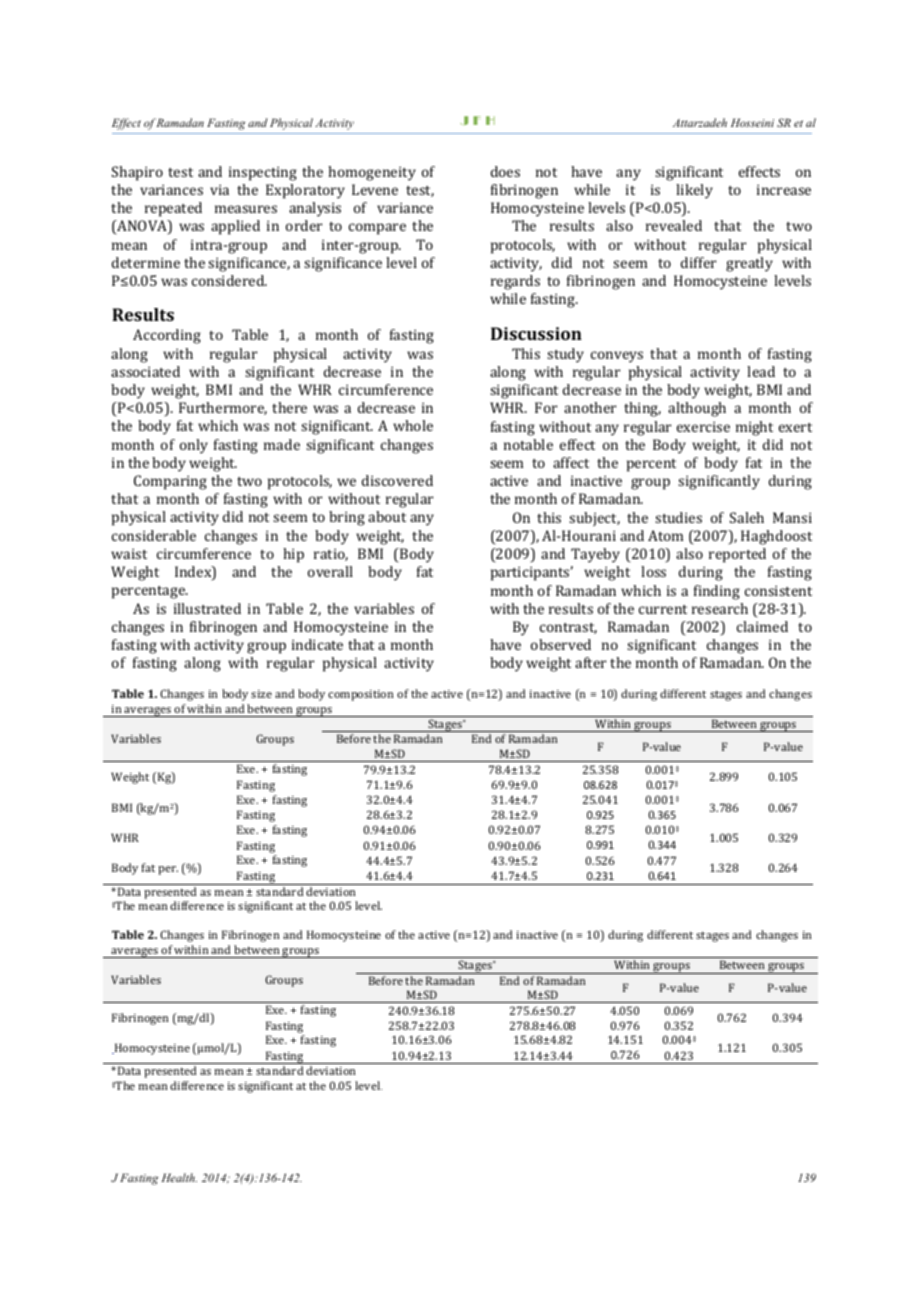  What do you see at coordinates (590, 662) in the screenshot?
I see `after` at bounding box center [590, 662].
